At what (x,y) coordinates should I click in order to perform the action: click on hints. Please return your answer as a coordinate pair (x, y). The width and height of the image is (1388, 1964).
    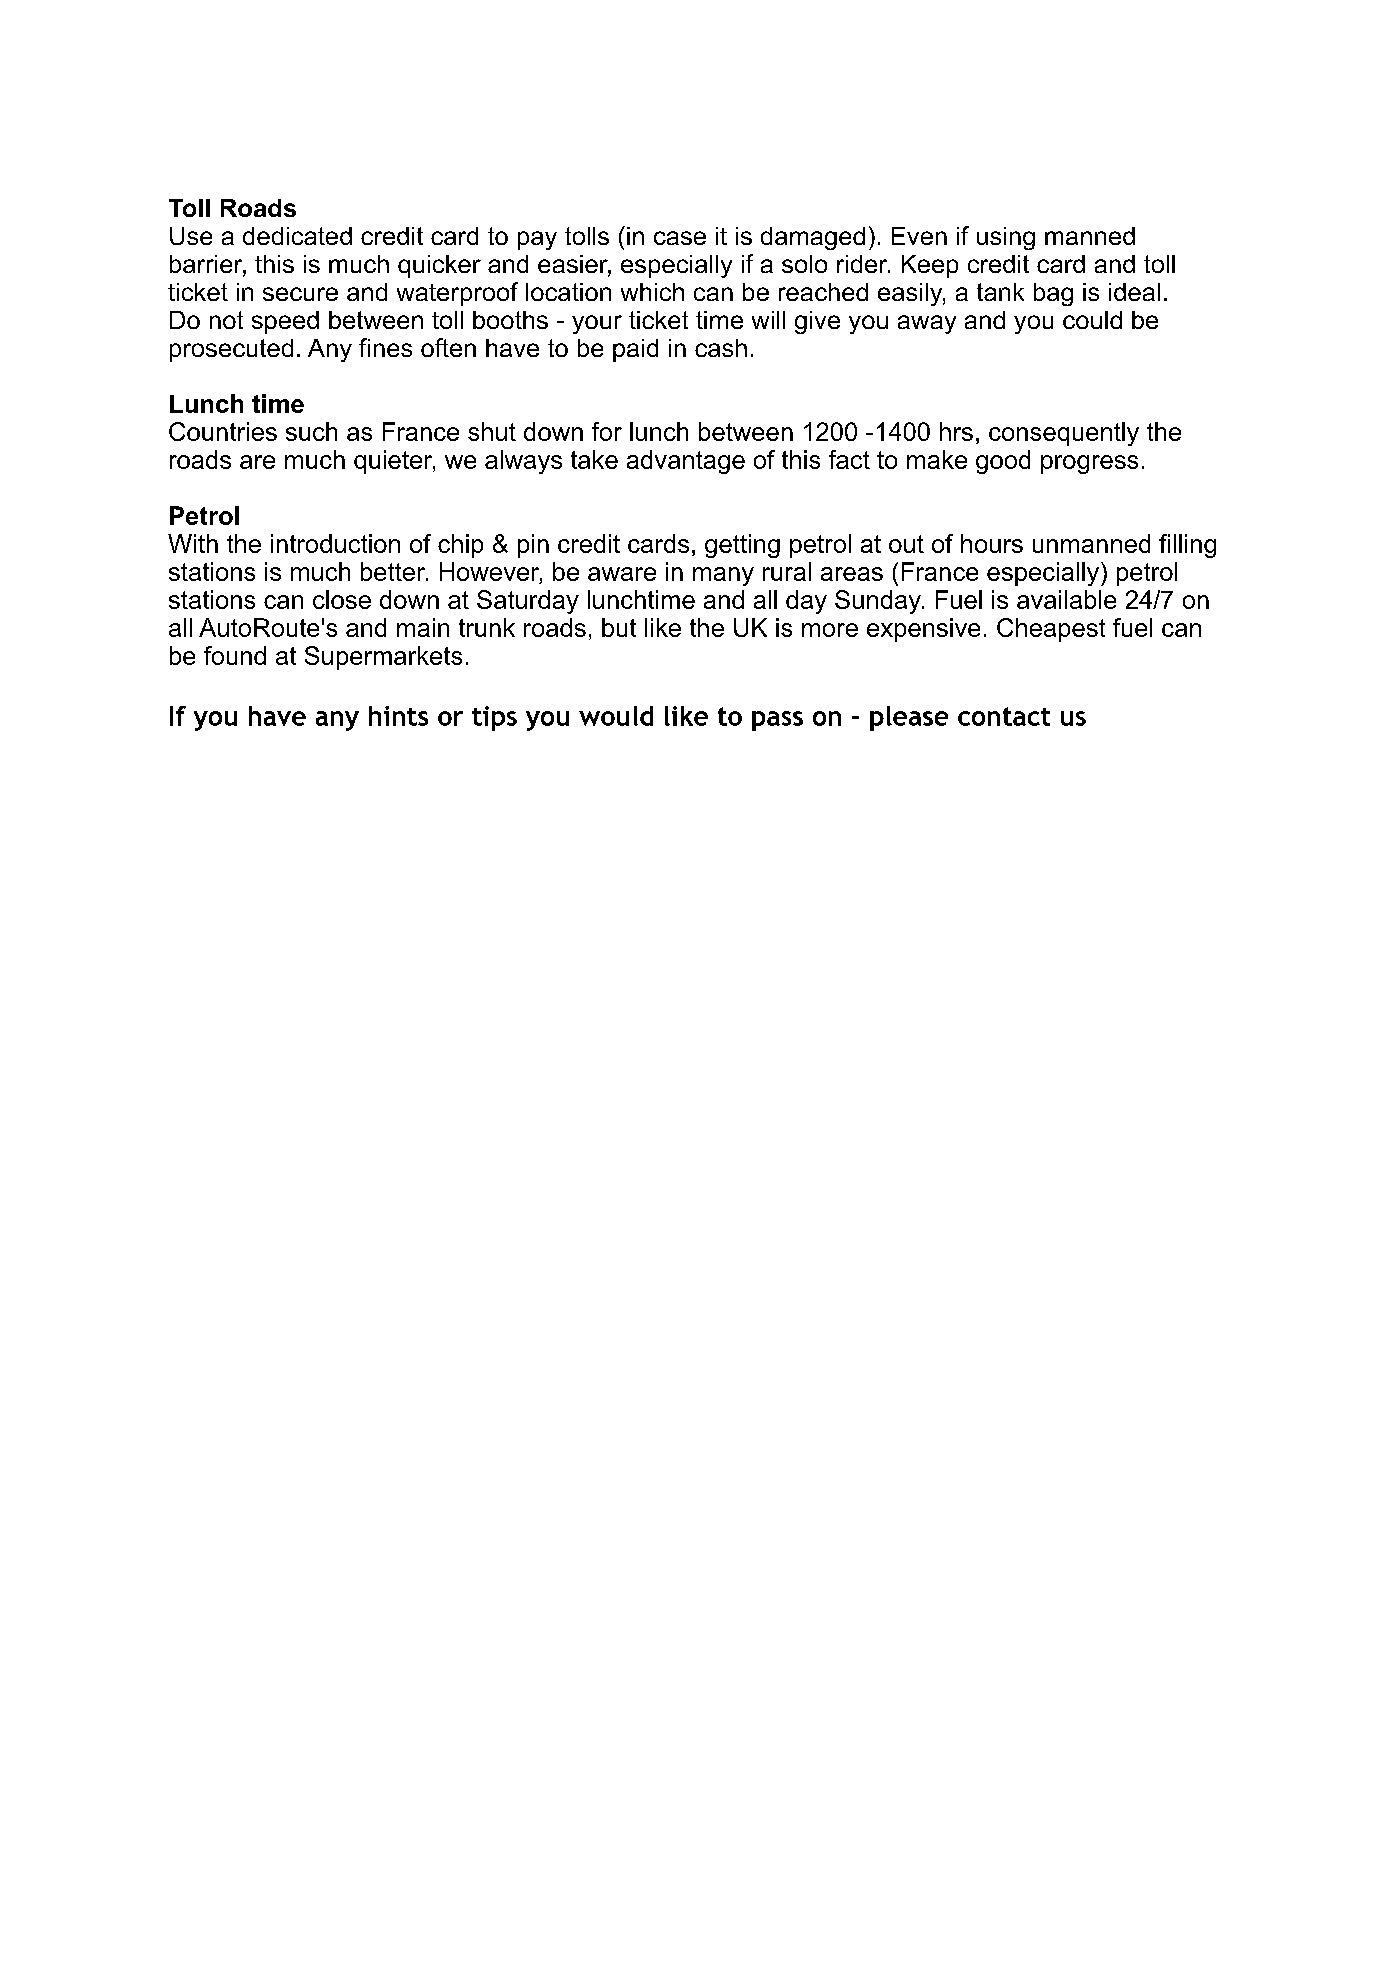
    Looking at the image, I should click on (398, 716).
